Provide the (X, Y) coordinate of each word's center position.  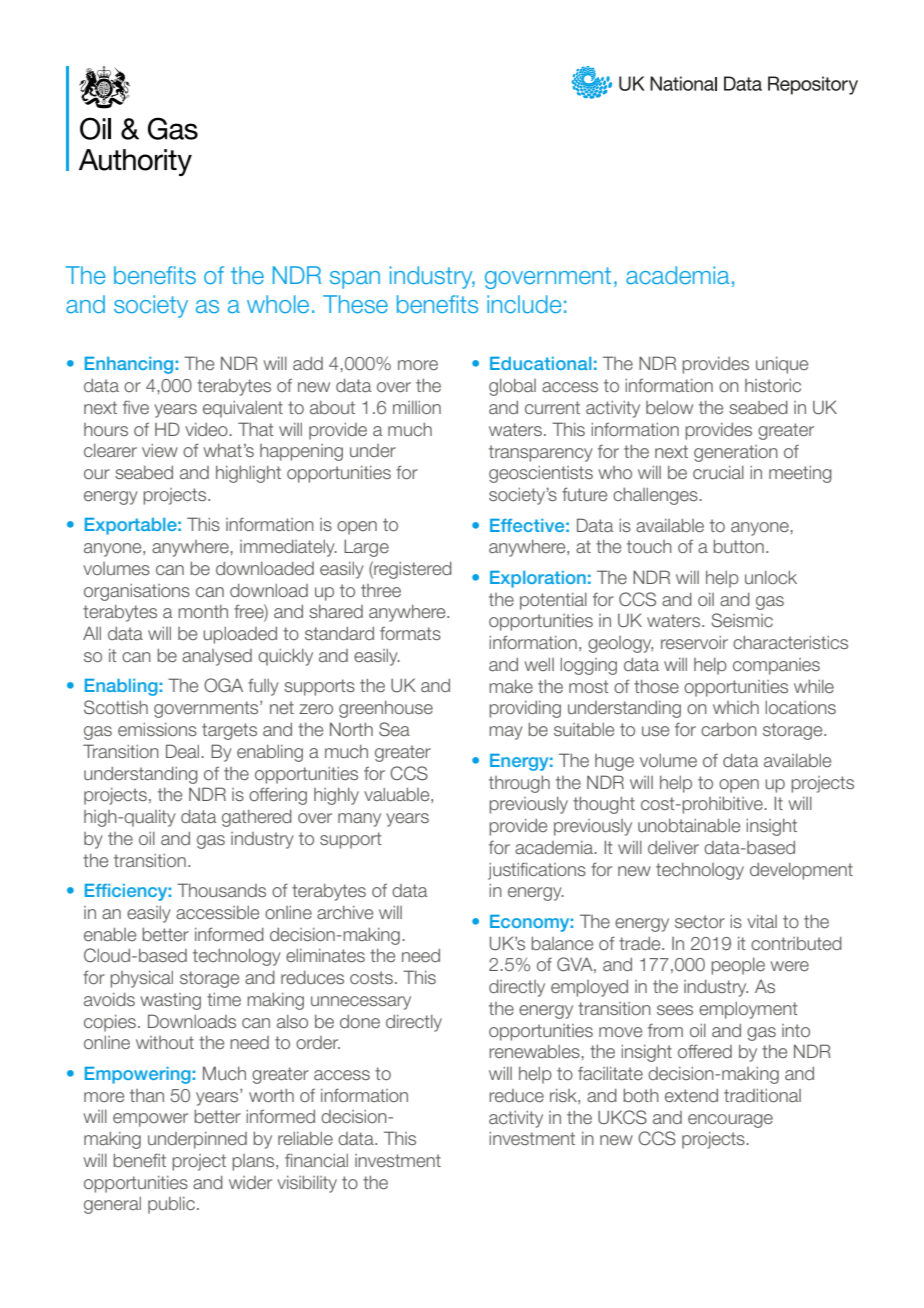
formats (410, 633)
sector (700, 922)
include (524, 304)
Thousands (221, 890)
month (203, 611)
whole (278, 304)
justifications (537, 871)
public (171, 1205)
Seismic (742, 620)
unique (782, 365)
